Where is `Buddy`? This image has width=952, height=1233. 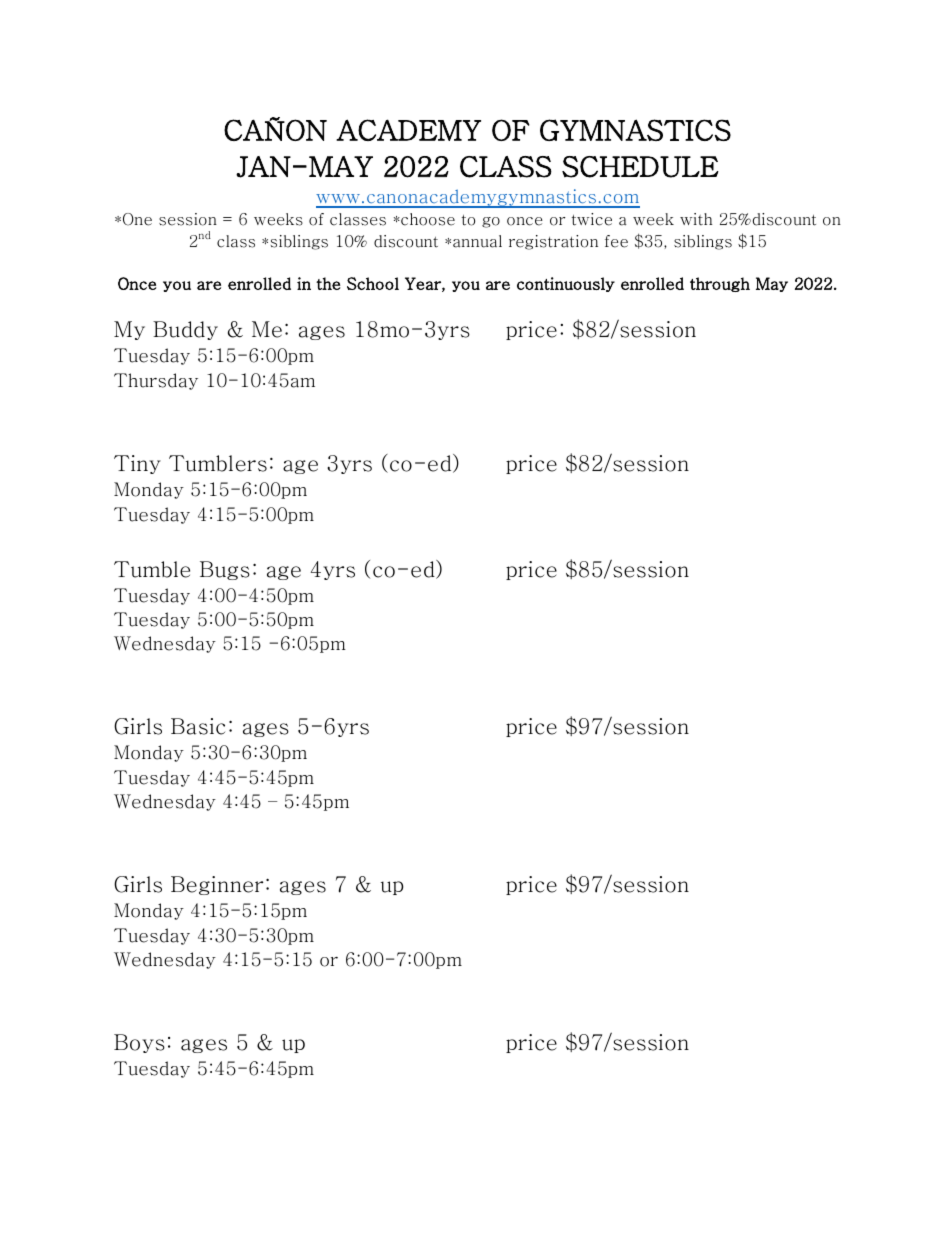 Buddy is located at coordinates (185, 330).
